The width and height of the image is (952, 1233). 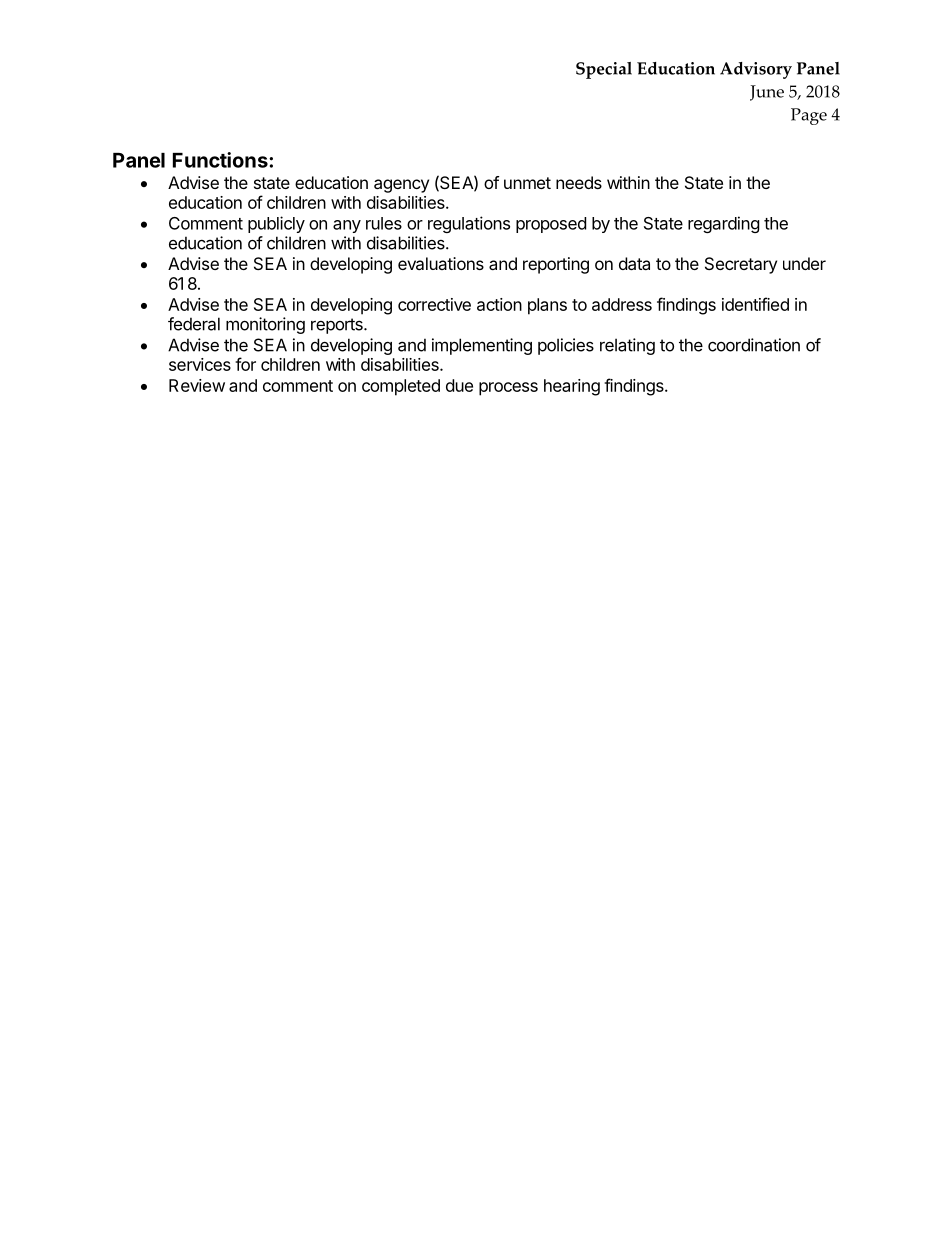 What do you see at coordinates (499, 304) in the image?
I see `action` at bounding box center [499, 304].
